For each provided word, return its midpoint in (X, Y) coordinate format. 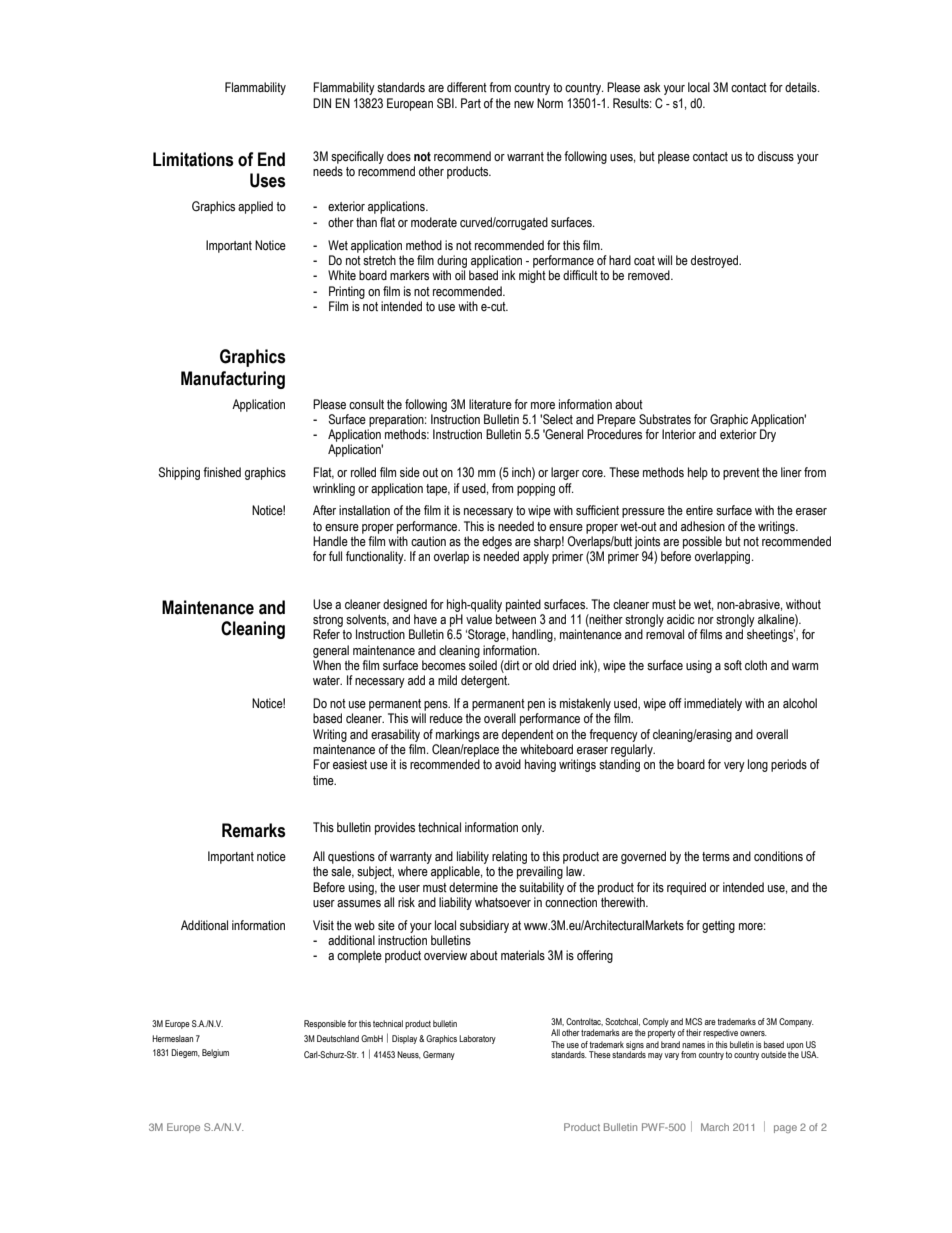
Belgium (215, 1053)
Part (471, 103)
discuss (776, 156)
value (479, 619)
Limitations (193, 159)
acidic (681, 619)
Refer (326, 634)
